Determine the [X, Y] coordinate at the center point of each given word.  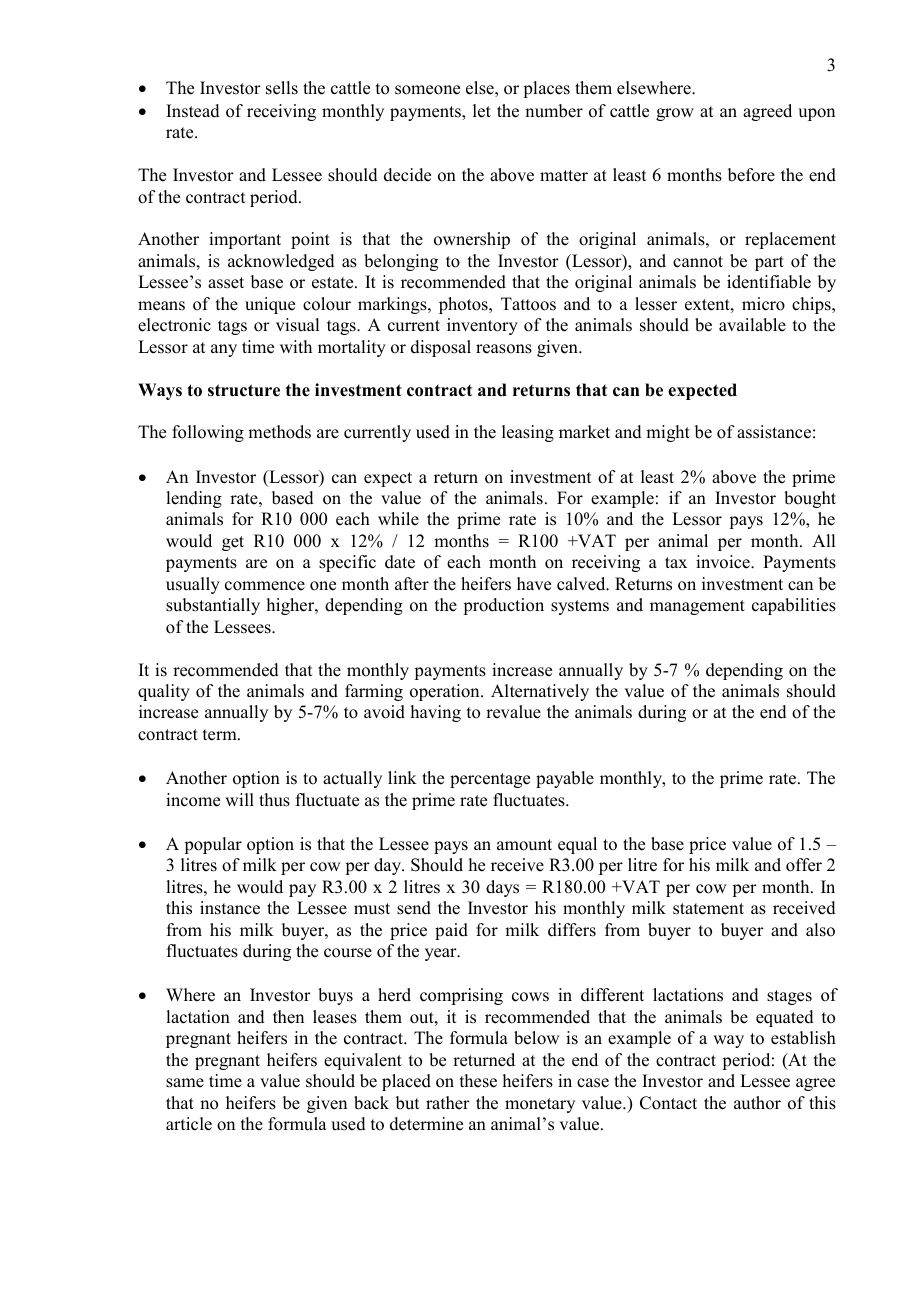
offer [804, 865]
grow [675, 114]
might [668, 433]
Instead [193, 111]
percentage [490, 780]
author [757, 1103]
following [208, 433]
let [482, 111]
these [478, 1081]
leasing [528, 433]
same [185, 1083]
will [239, 799]
